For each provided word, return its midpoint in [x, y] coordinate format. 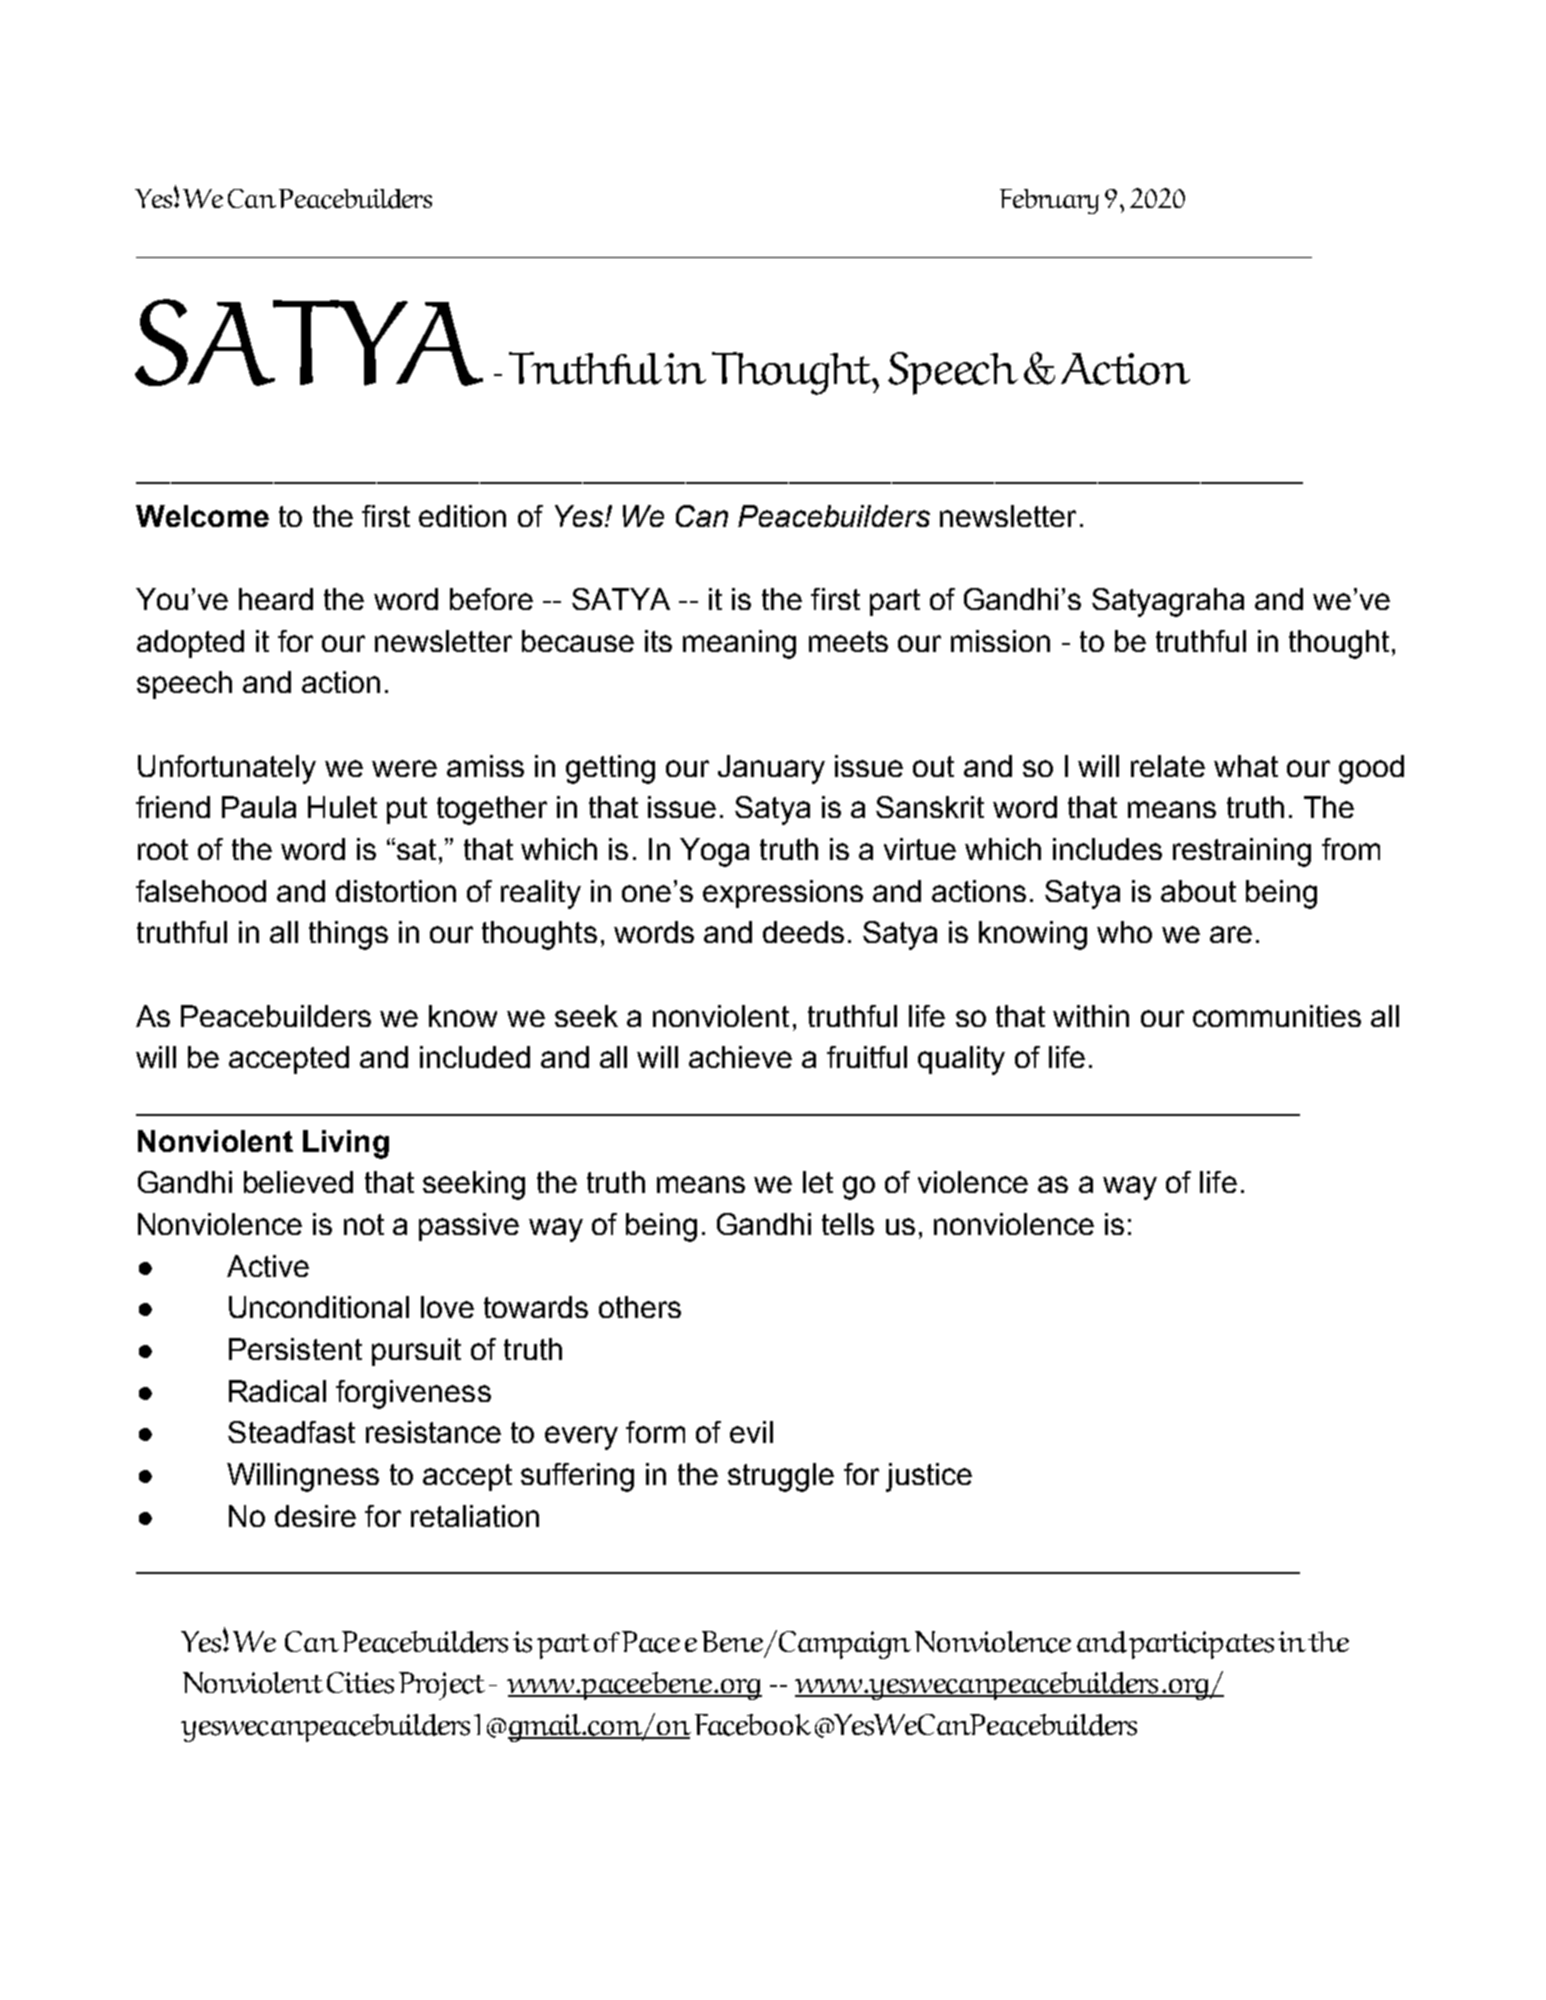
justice [929, 1477]
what [1246, 766]
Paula [259, 807]
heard [276, 599]
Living [346, 1144]
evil [751, 1432]
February [1049, 201]
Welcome [202, 516]
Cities [360, 1683]
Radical [277, 1391]
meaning [739, 644]
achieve [740, 1057]
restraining [1242, 852]
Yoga [714, 852]
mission [1000, 641]
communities [1277, 1016]
